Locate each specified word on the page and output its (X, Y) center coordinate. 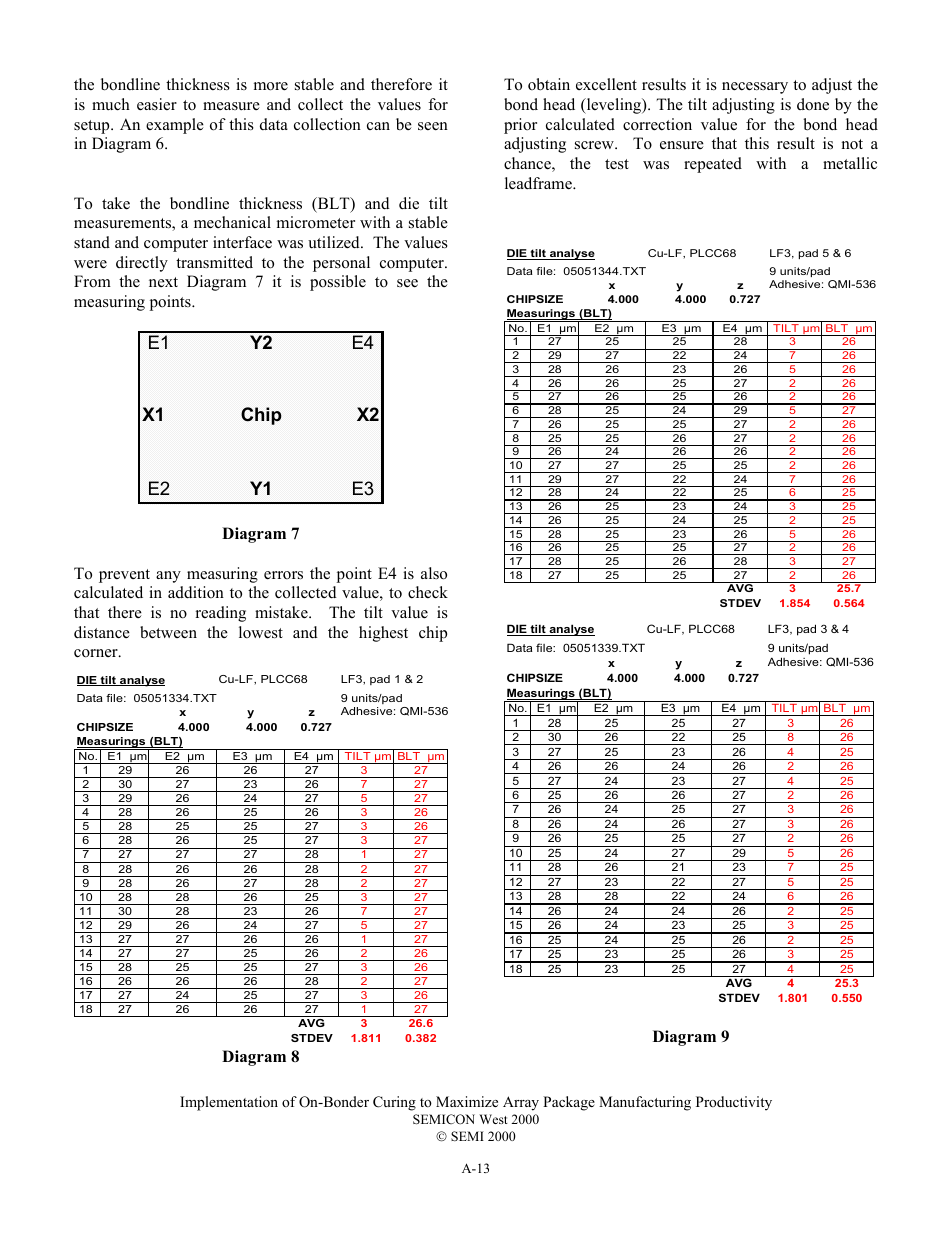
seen (433, 126)
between (168, 632)
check (428, 592)
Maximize (467, 1101)
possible (338, 283)
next (163, 282)
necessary (755, 88)
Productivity (734, 1103)
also (434, 573)
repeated (713, 165)
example (175, 126)
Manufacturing (645, 1103)
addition (196, 592)
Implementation (229, 1103)
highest (383, 634)
